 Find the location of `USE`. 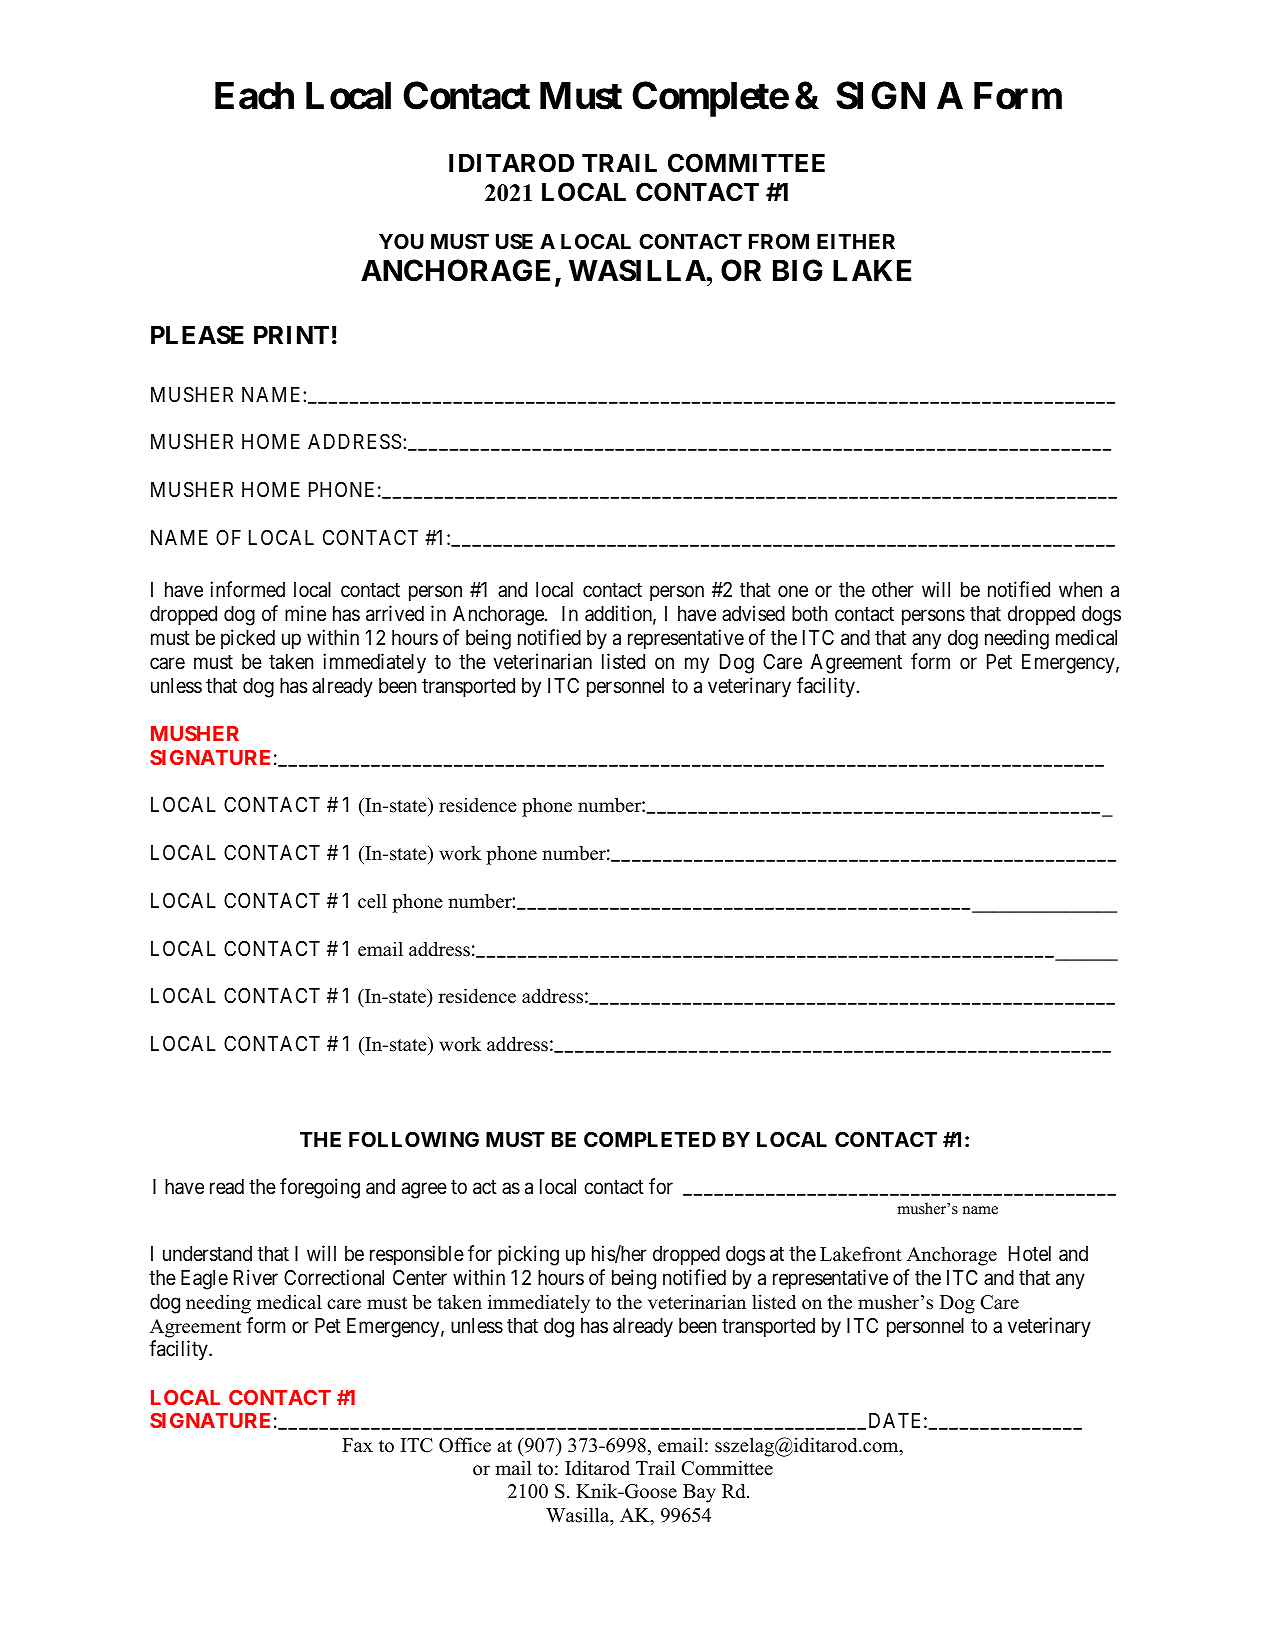

USE is located at coordinates (514, 241).
